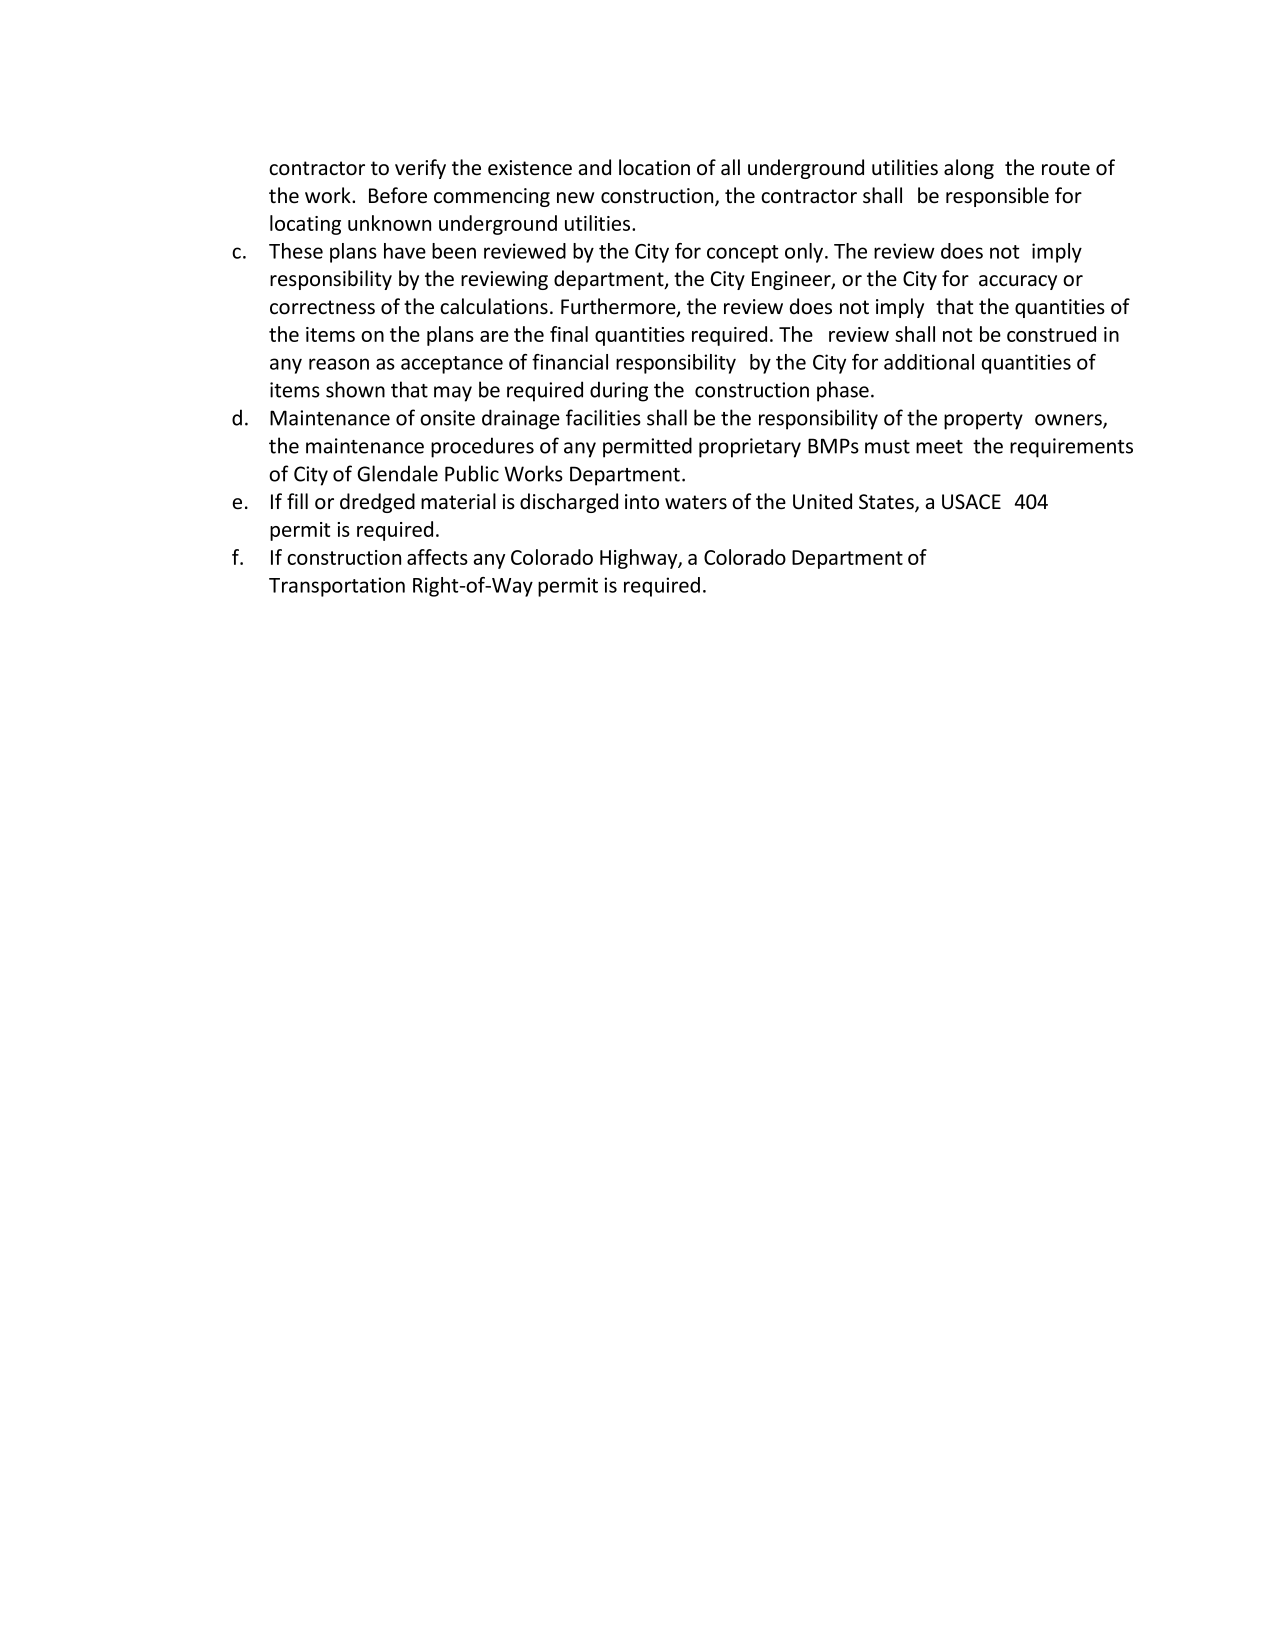  I want to click on verify, so click(420, 169).
